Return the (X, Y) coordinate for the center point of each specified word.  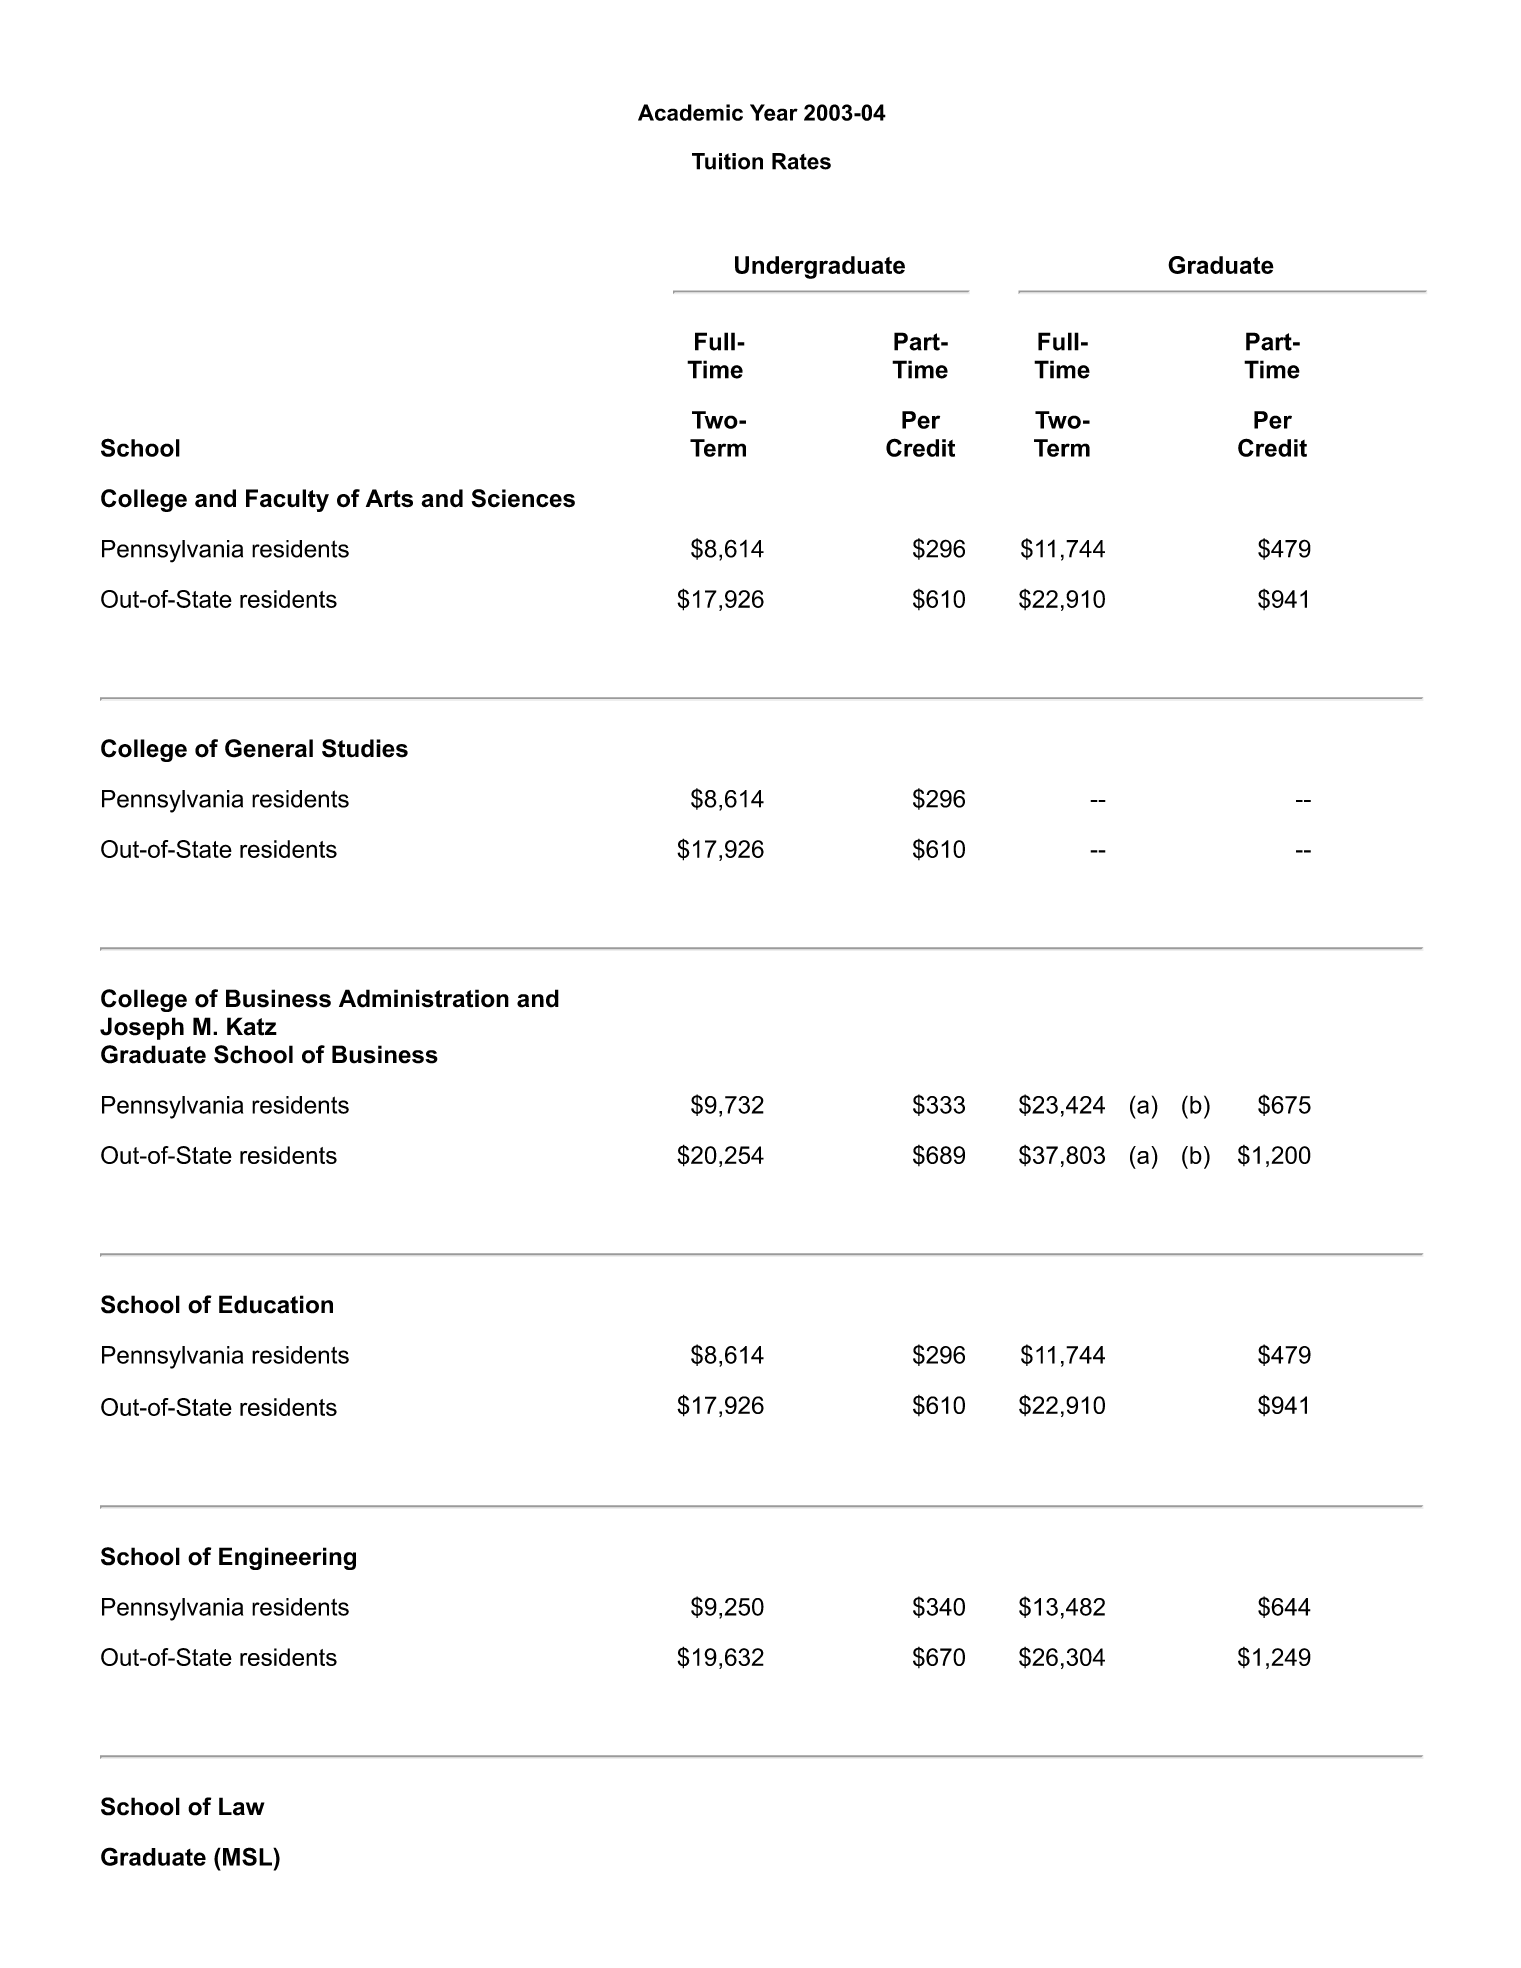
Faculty (287, 500)
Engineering (287, 1558)
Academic (690, 112)
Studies (365, 748)
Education (276, 1304)
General (269, 748)
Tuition (727, 161)
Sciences (523, 498)
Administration (424, 998)
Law (241, 1806)
